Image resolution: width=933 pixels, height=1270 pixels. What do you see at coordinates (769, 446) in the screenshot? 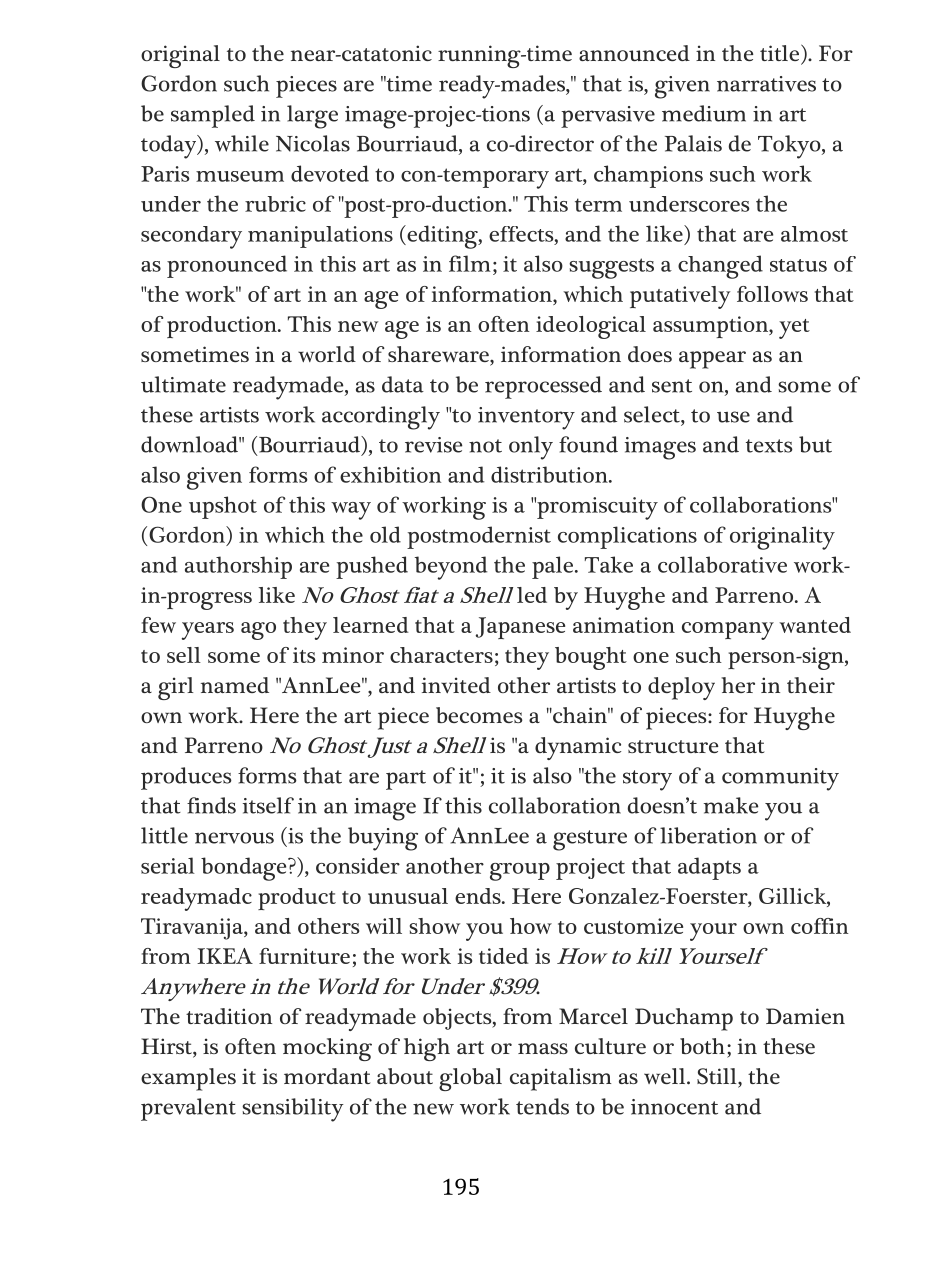
I see `texts` at bounding box center [769, 446].
